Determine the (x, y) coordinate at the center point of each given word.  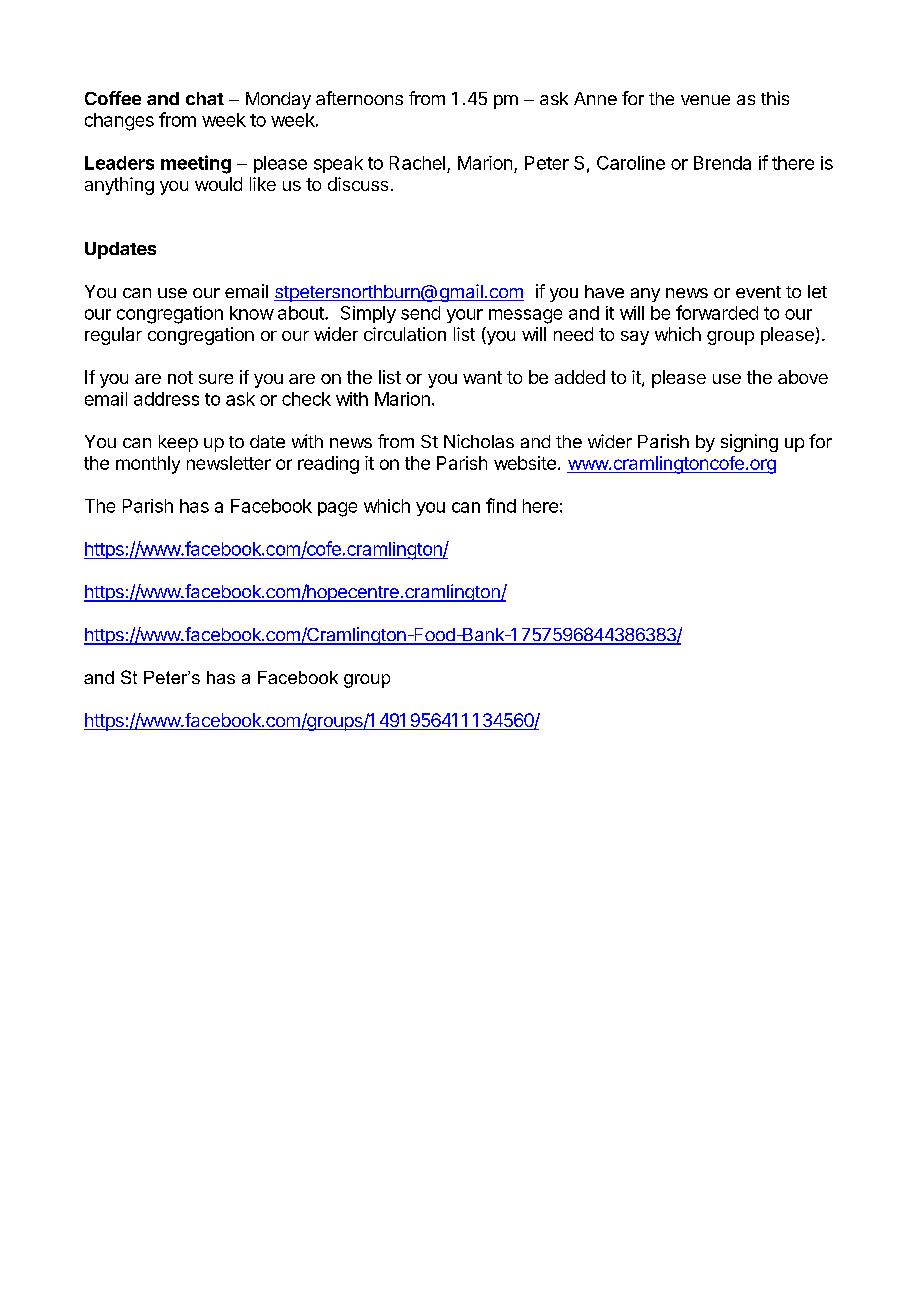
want (482, 377)
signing (749, 443)
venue (705, 100)
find (501, 505)
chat (205, 98)
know (252, 313)
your (465, 316)
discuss (358, 184)
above (803, 377)
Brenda (722, 163)
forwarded (717, 312)
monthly (148, 465)
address (166, 399)
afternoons (359, 98)
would (218, 184)
